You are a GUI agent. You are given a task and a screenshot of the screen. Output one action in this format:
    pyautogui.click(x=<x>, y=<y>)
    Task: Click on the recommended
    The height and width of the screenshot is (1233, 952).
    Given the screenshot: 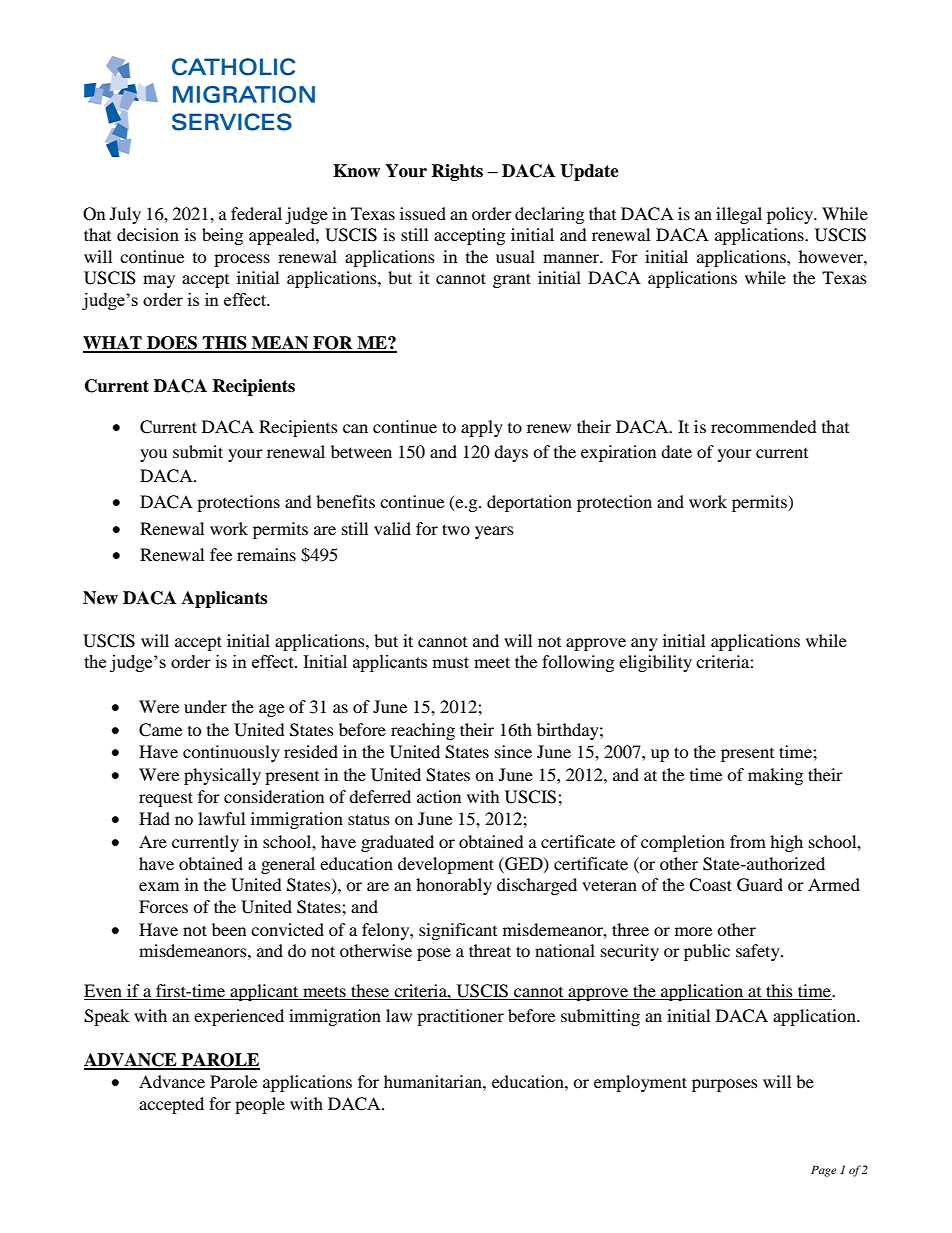 What is the action you would take?
    pyautogui.click(x=764, y=426)
